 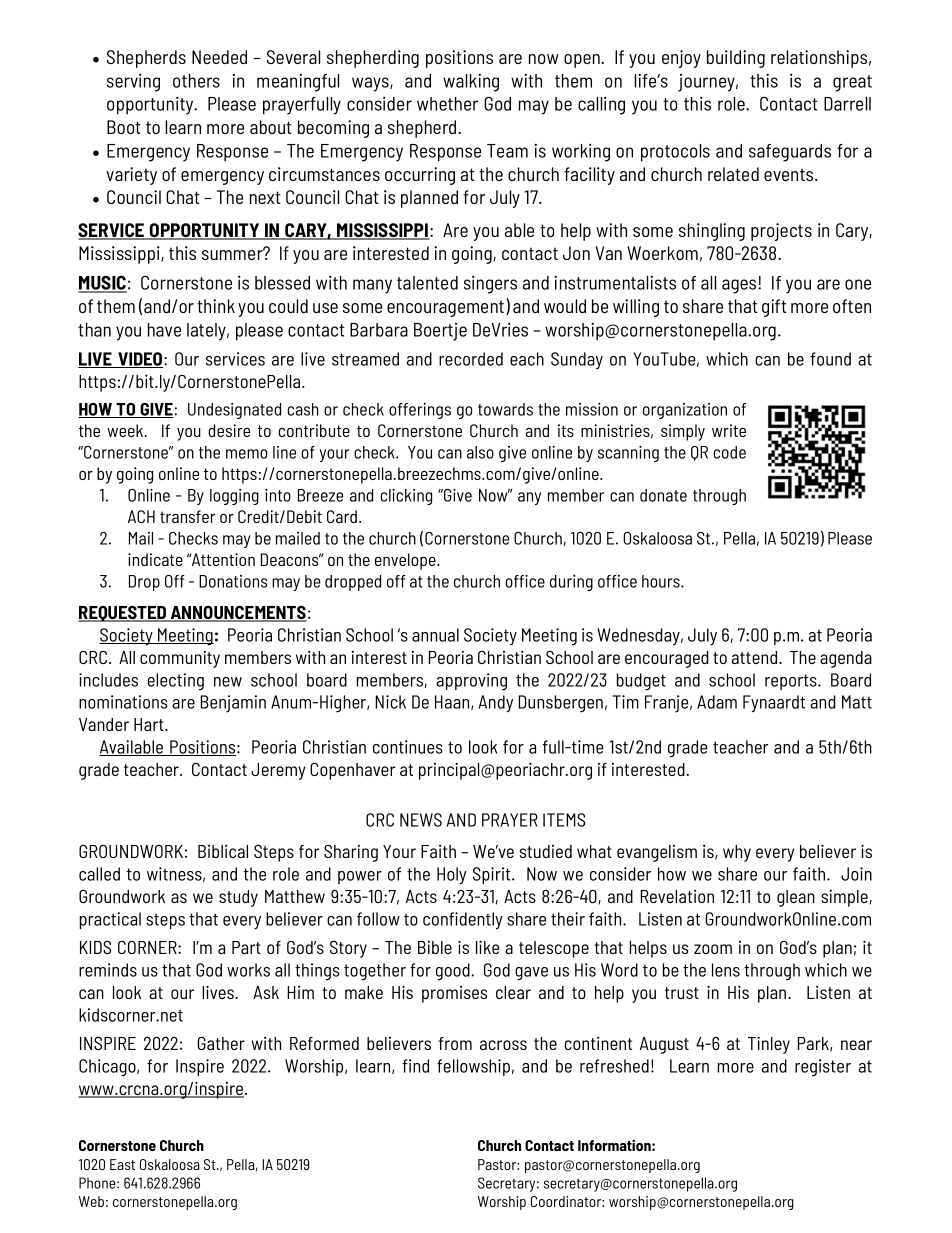 What do you see at coordinates (737, 853) in the screenshot?
I see `why` at bounding box center [737, 853].
